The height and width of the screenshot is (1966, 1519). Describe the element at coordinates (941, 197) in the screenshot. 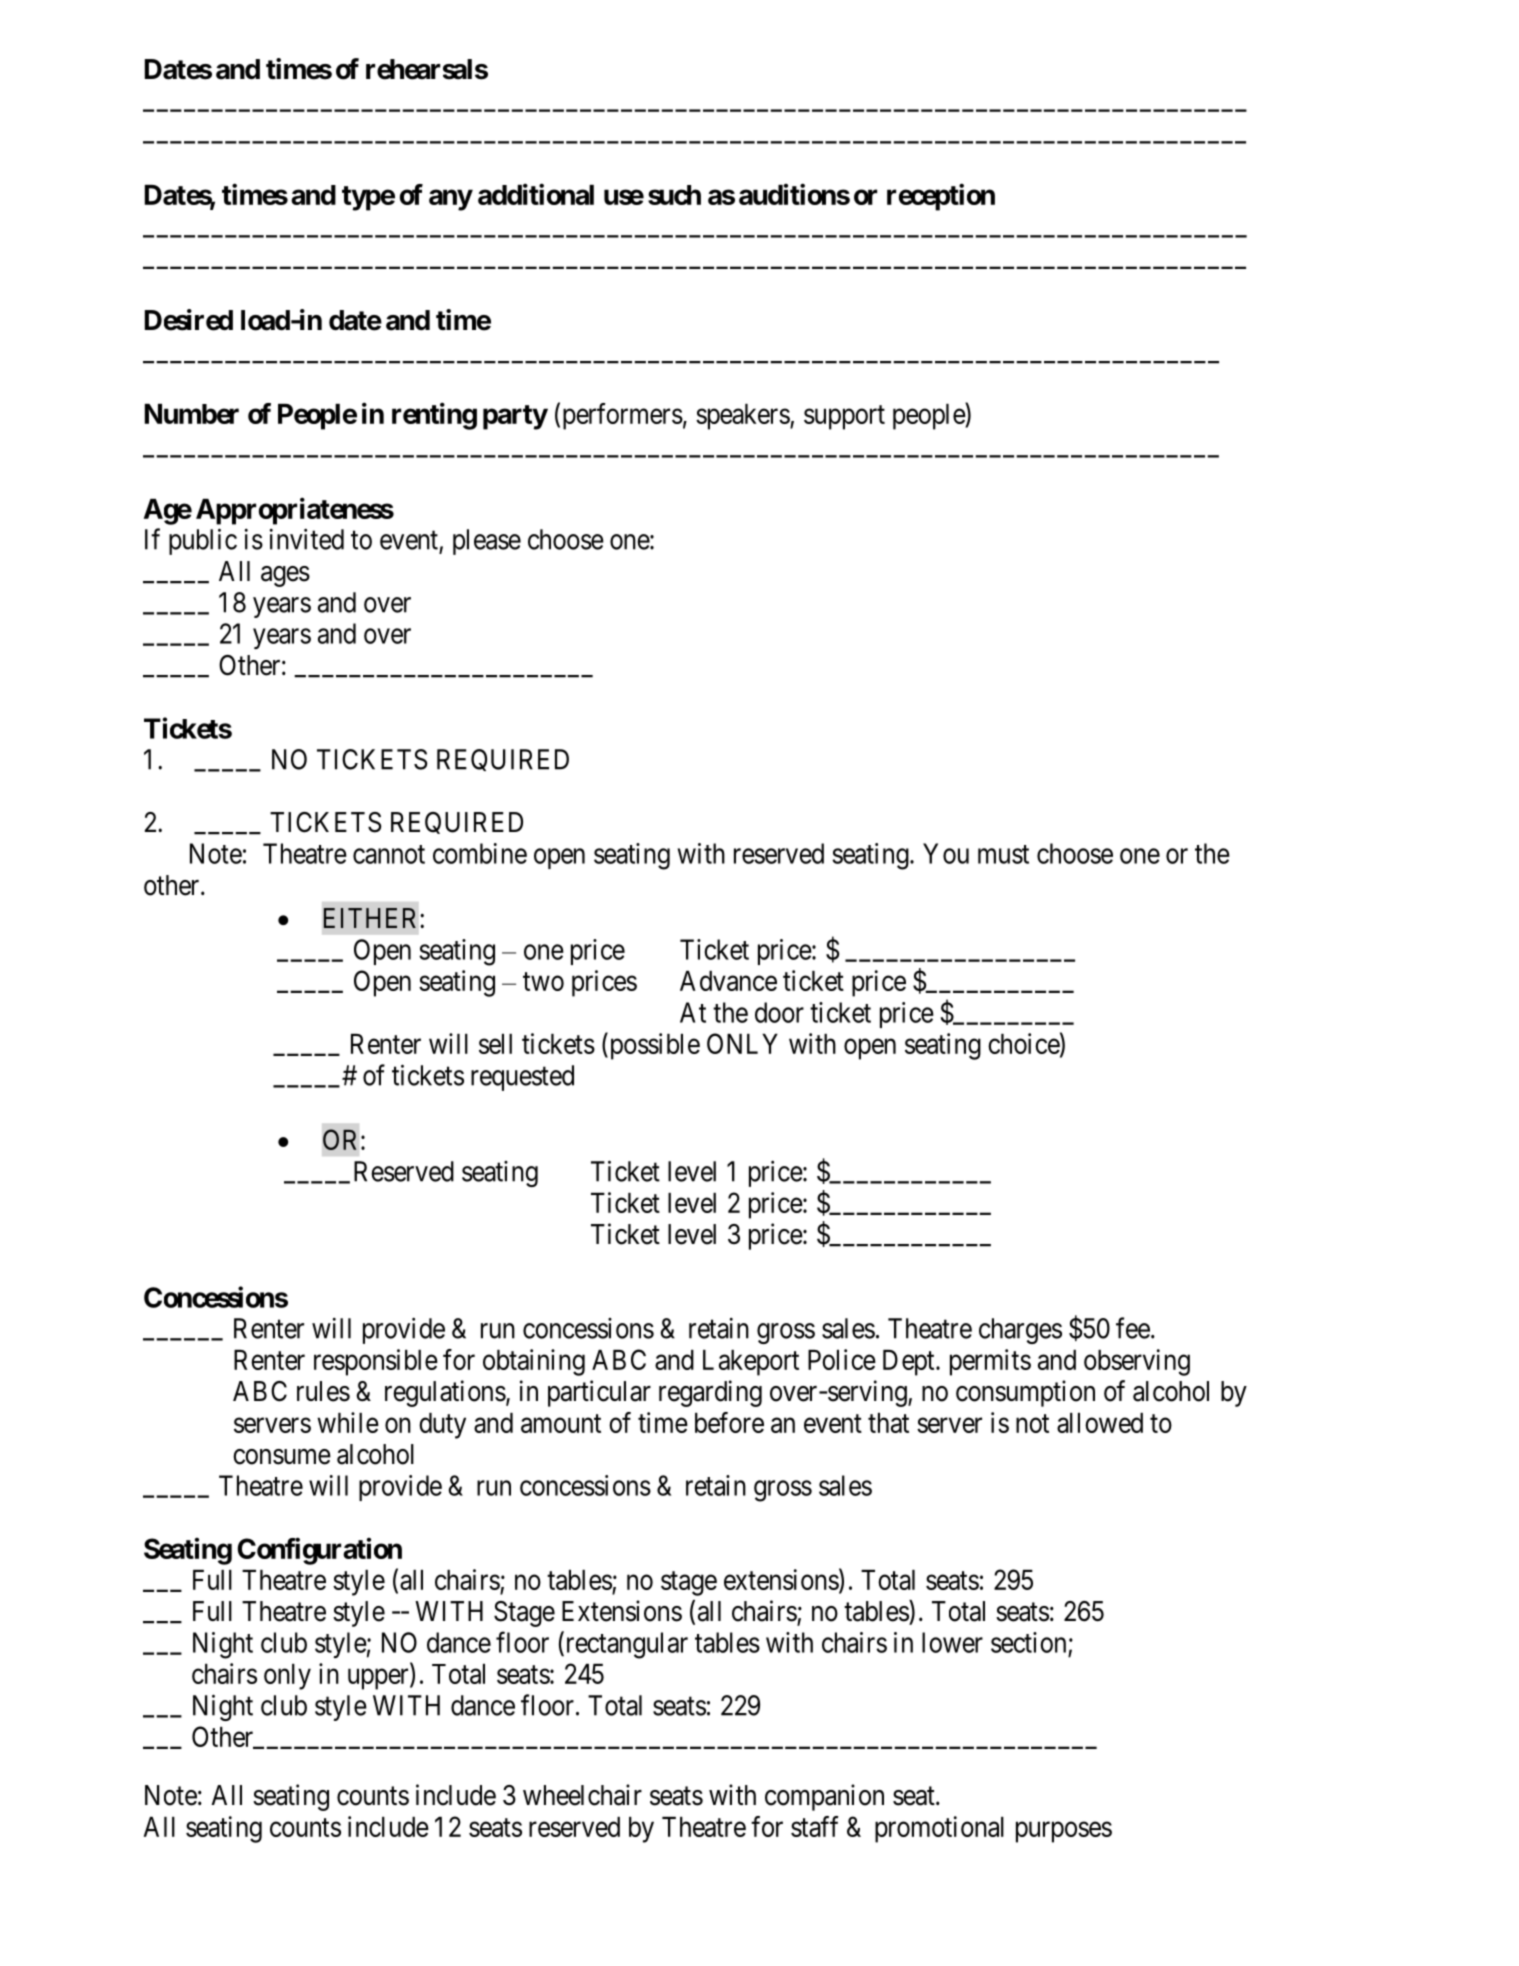

I see `reception` at that location.
